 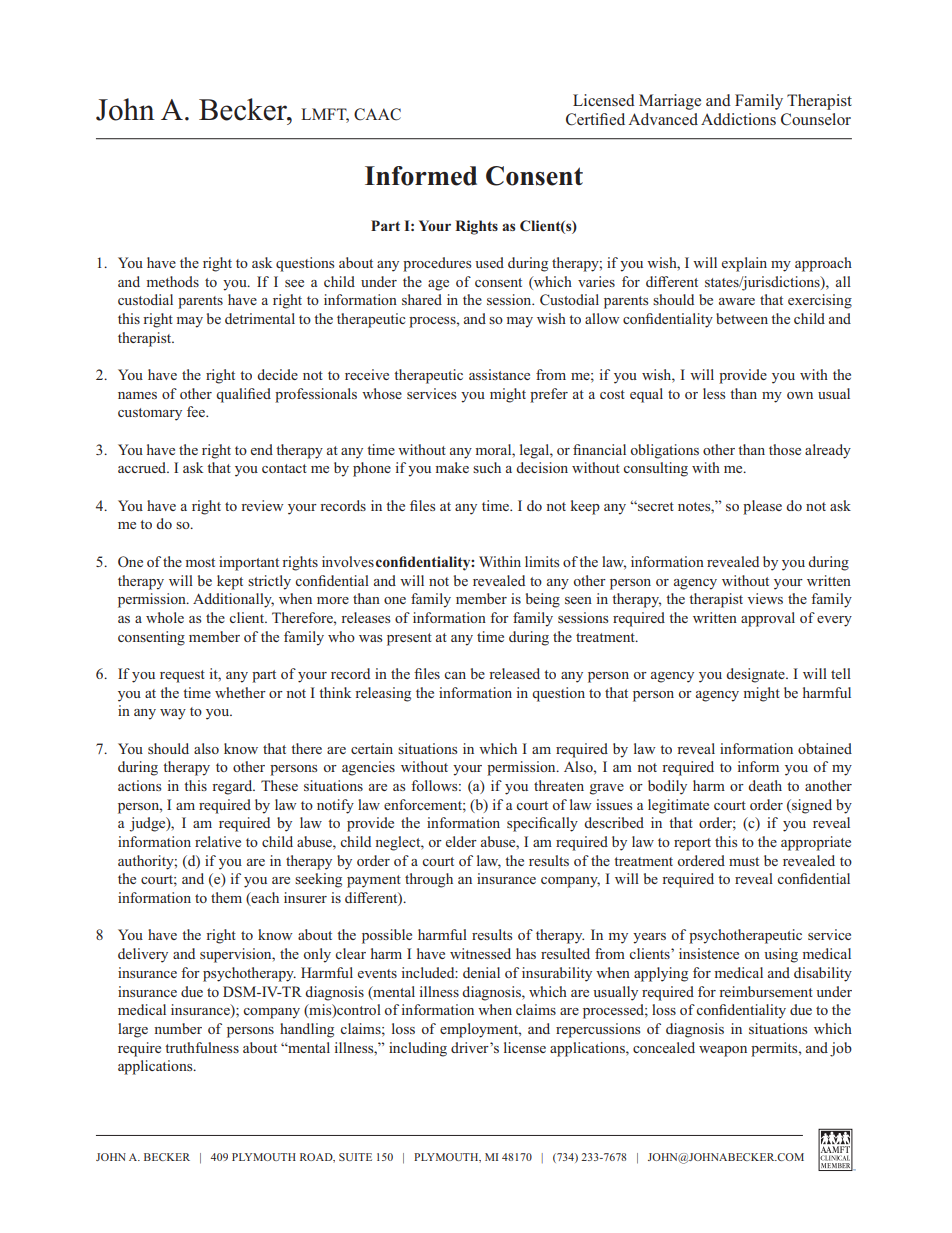 What do you see at coordinates (765, 785) in the page?
I see `death` at bounding box center [765, 785].
